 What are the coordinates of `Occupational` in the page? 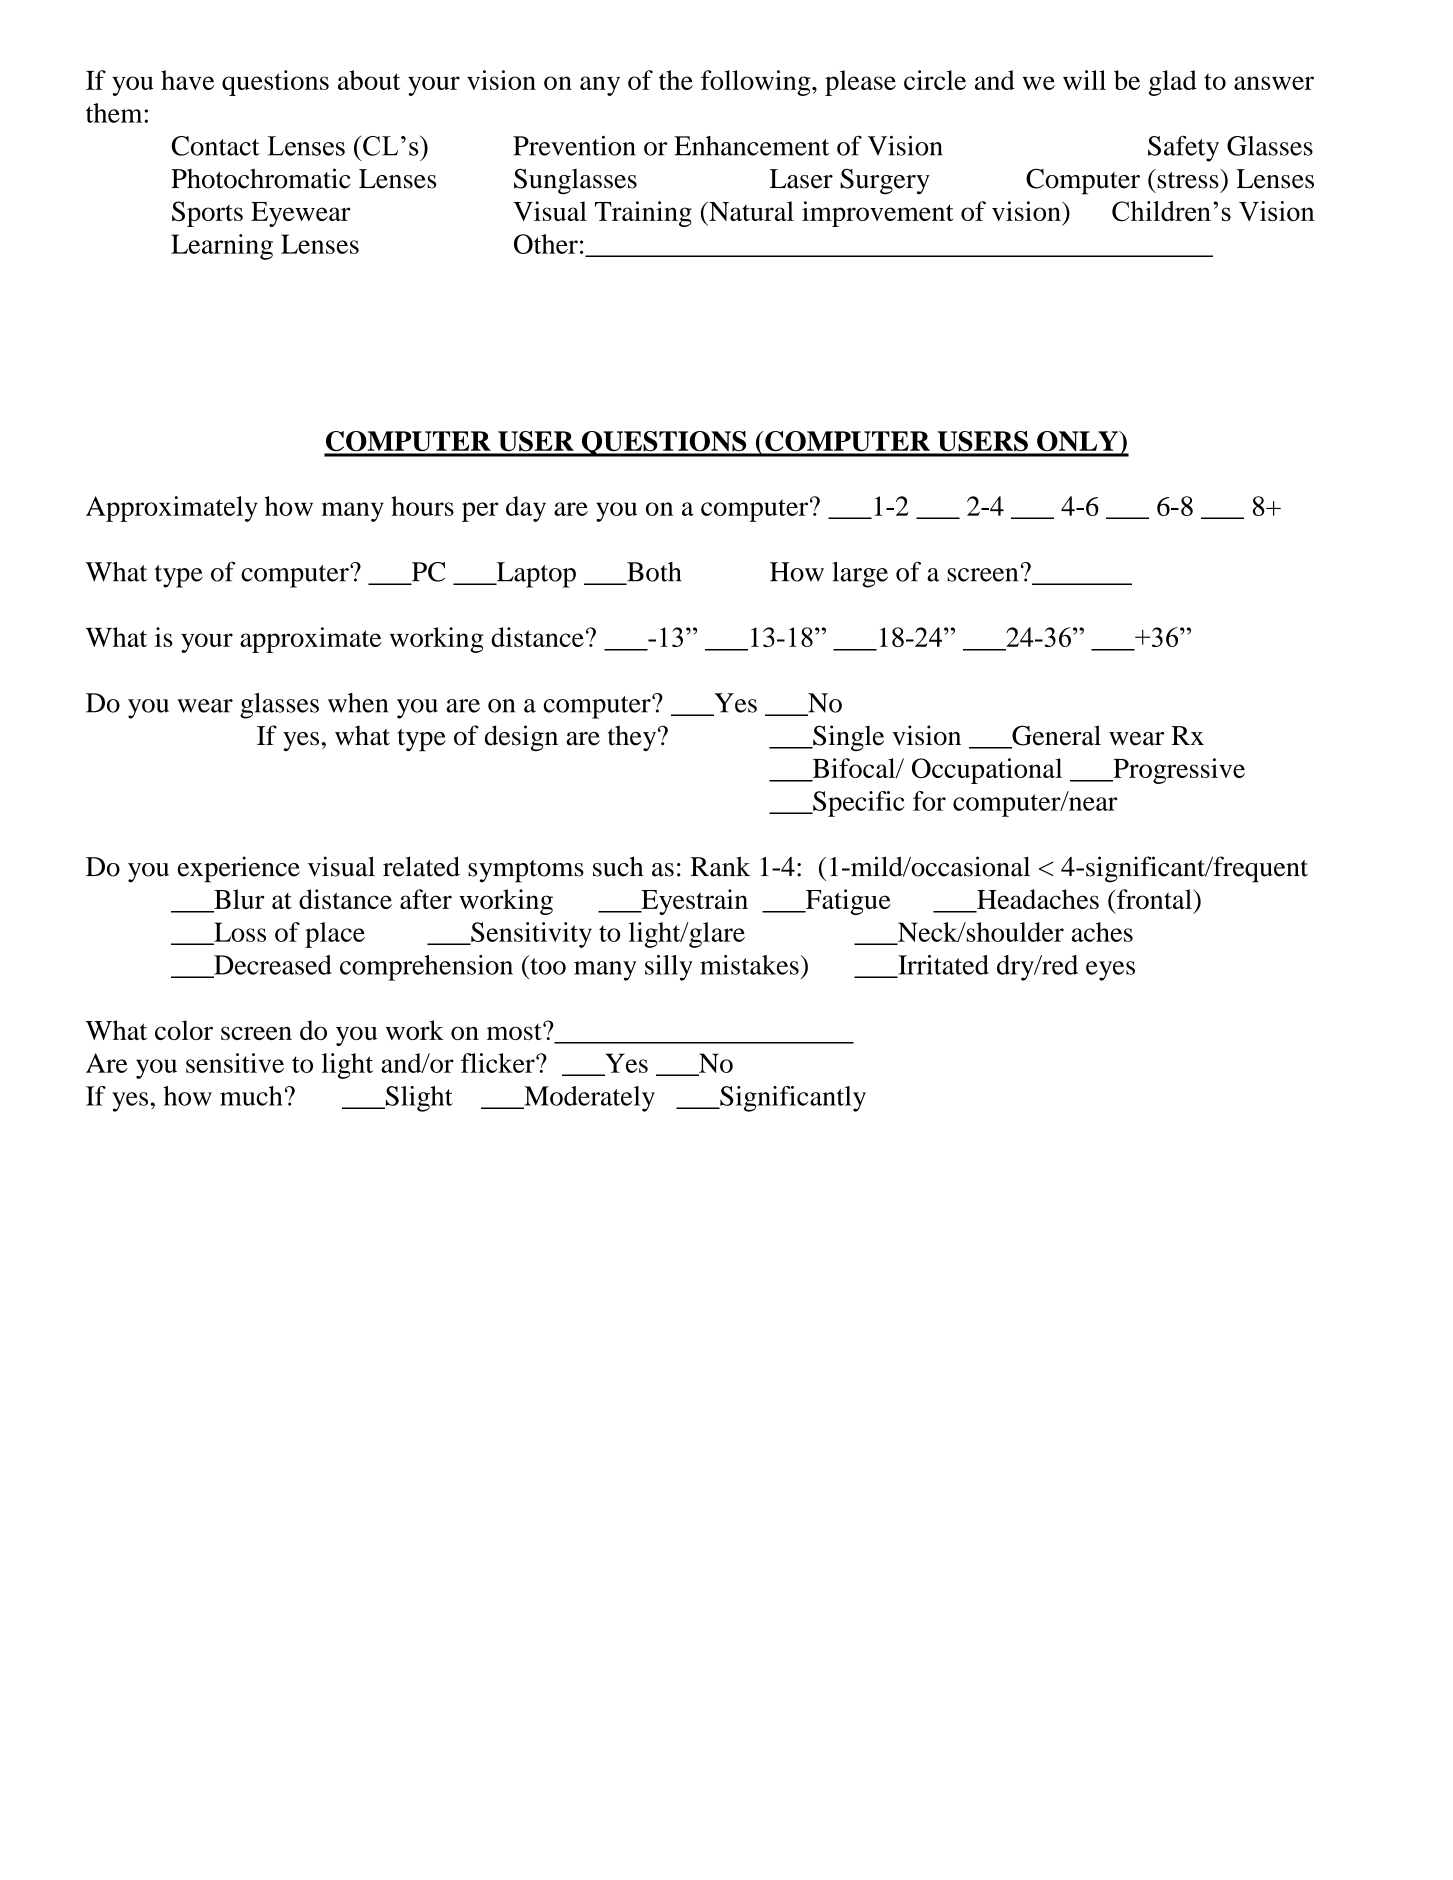 It's located at (987, 771).
